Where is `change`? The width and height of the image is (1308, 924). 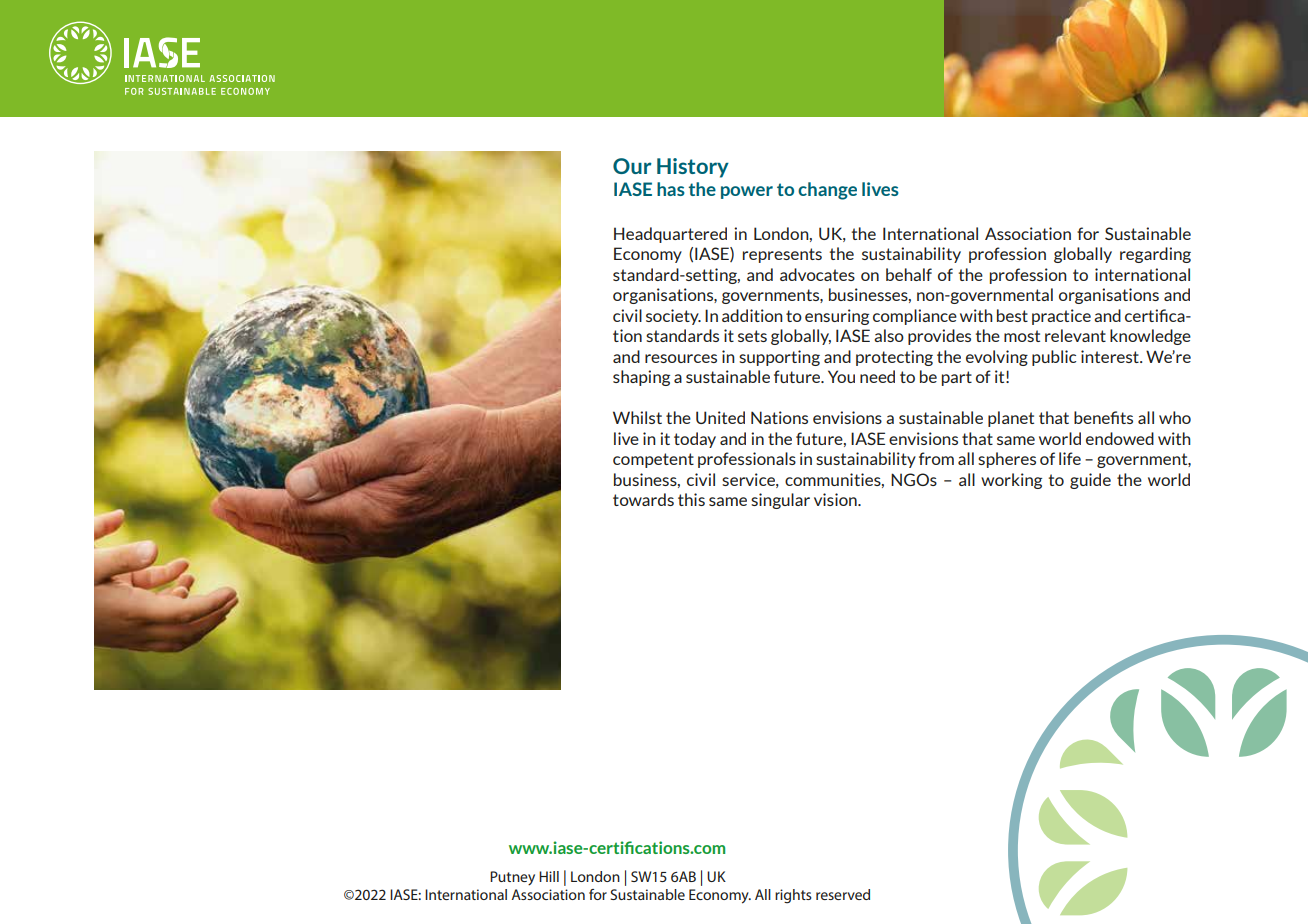
change is located at coordinates (827, 191).
